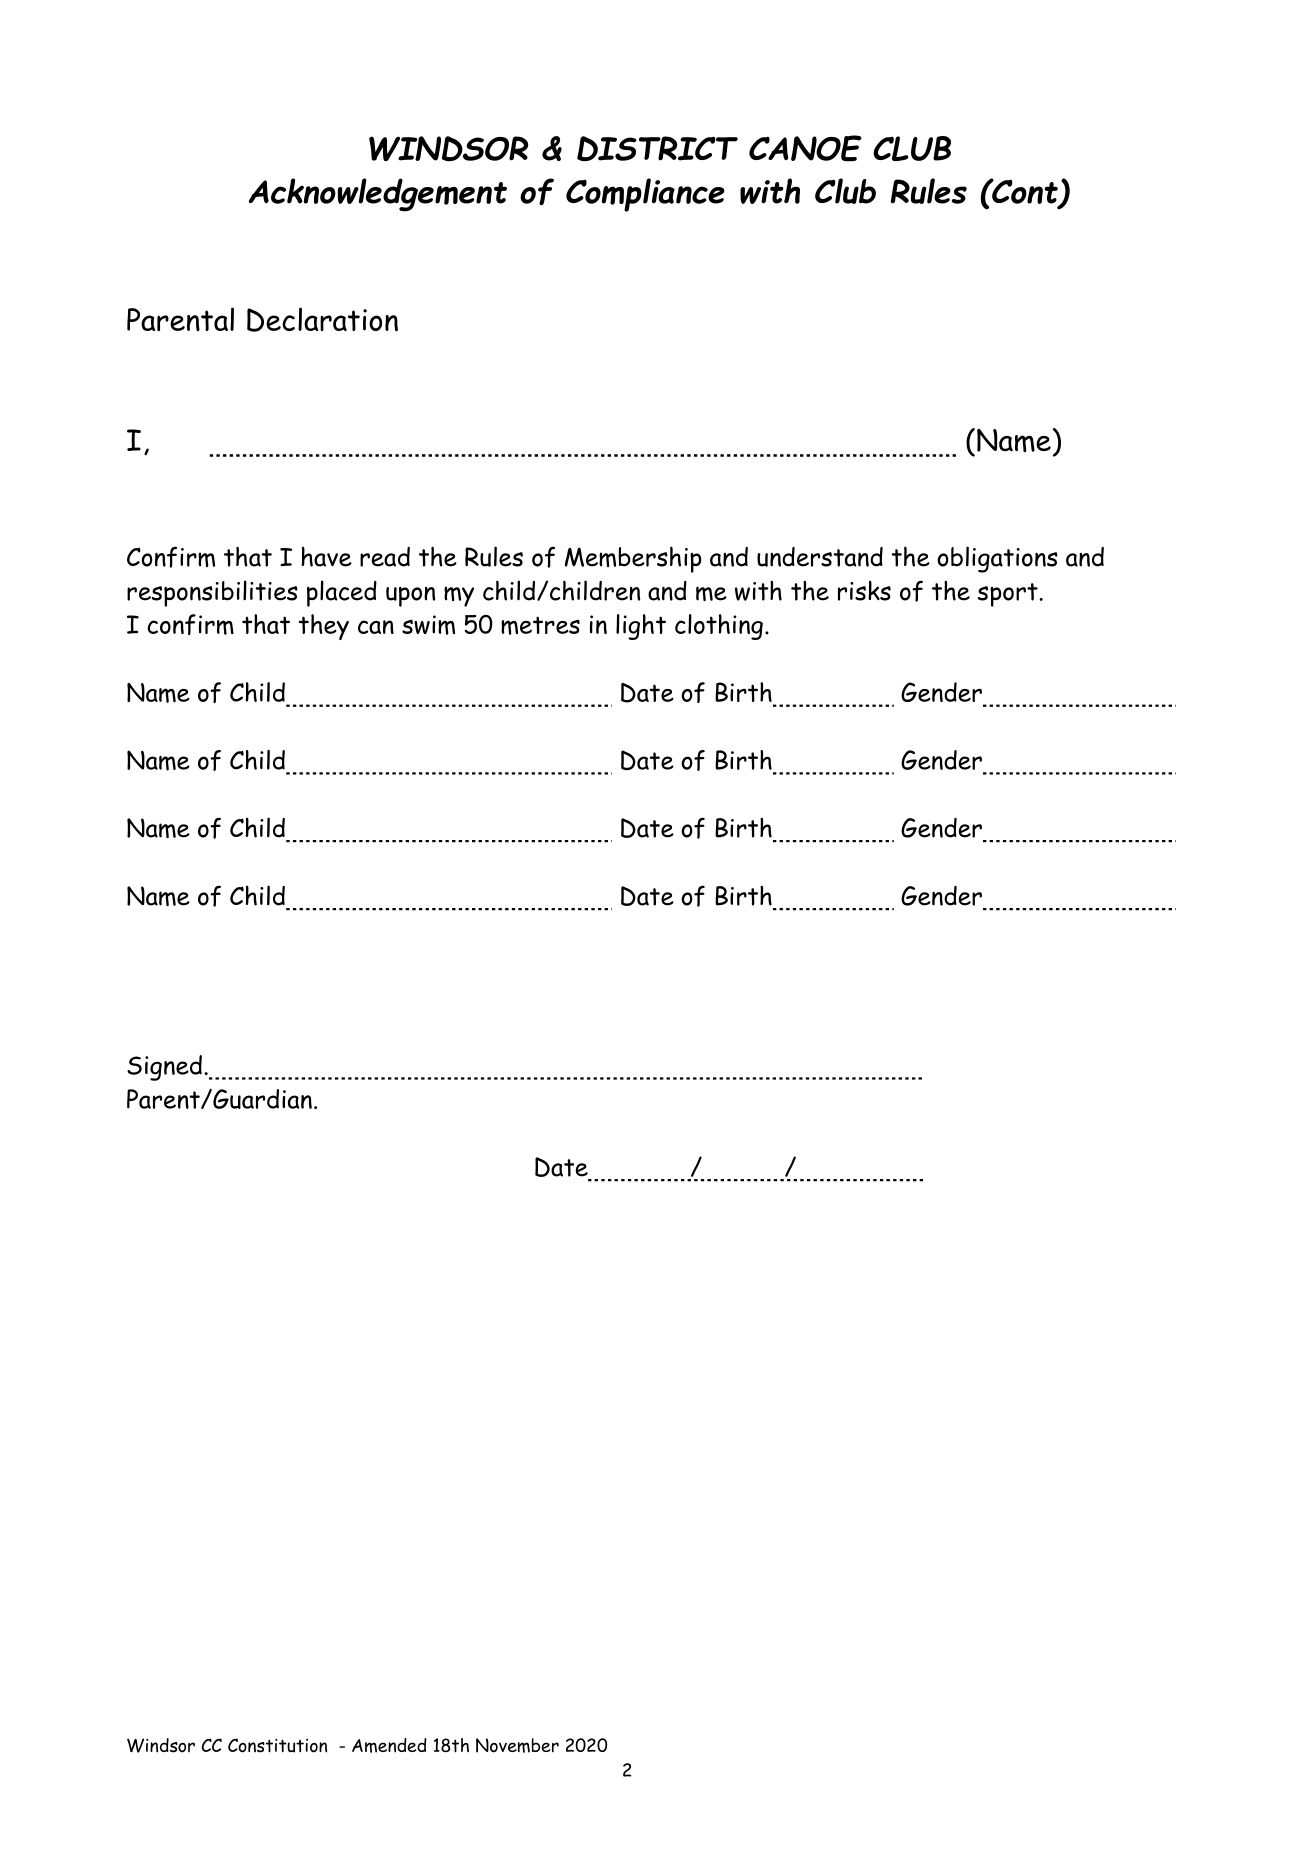 The image size is (1316, 1861). What do you see at coordinates (657, 149) in the screenshot?
I see `DISTRICT` at bounding box center [657, 149].
